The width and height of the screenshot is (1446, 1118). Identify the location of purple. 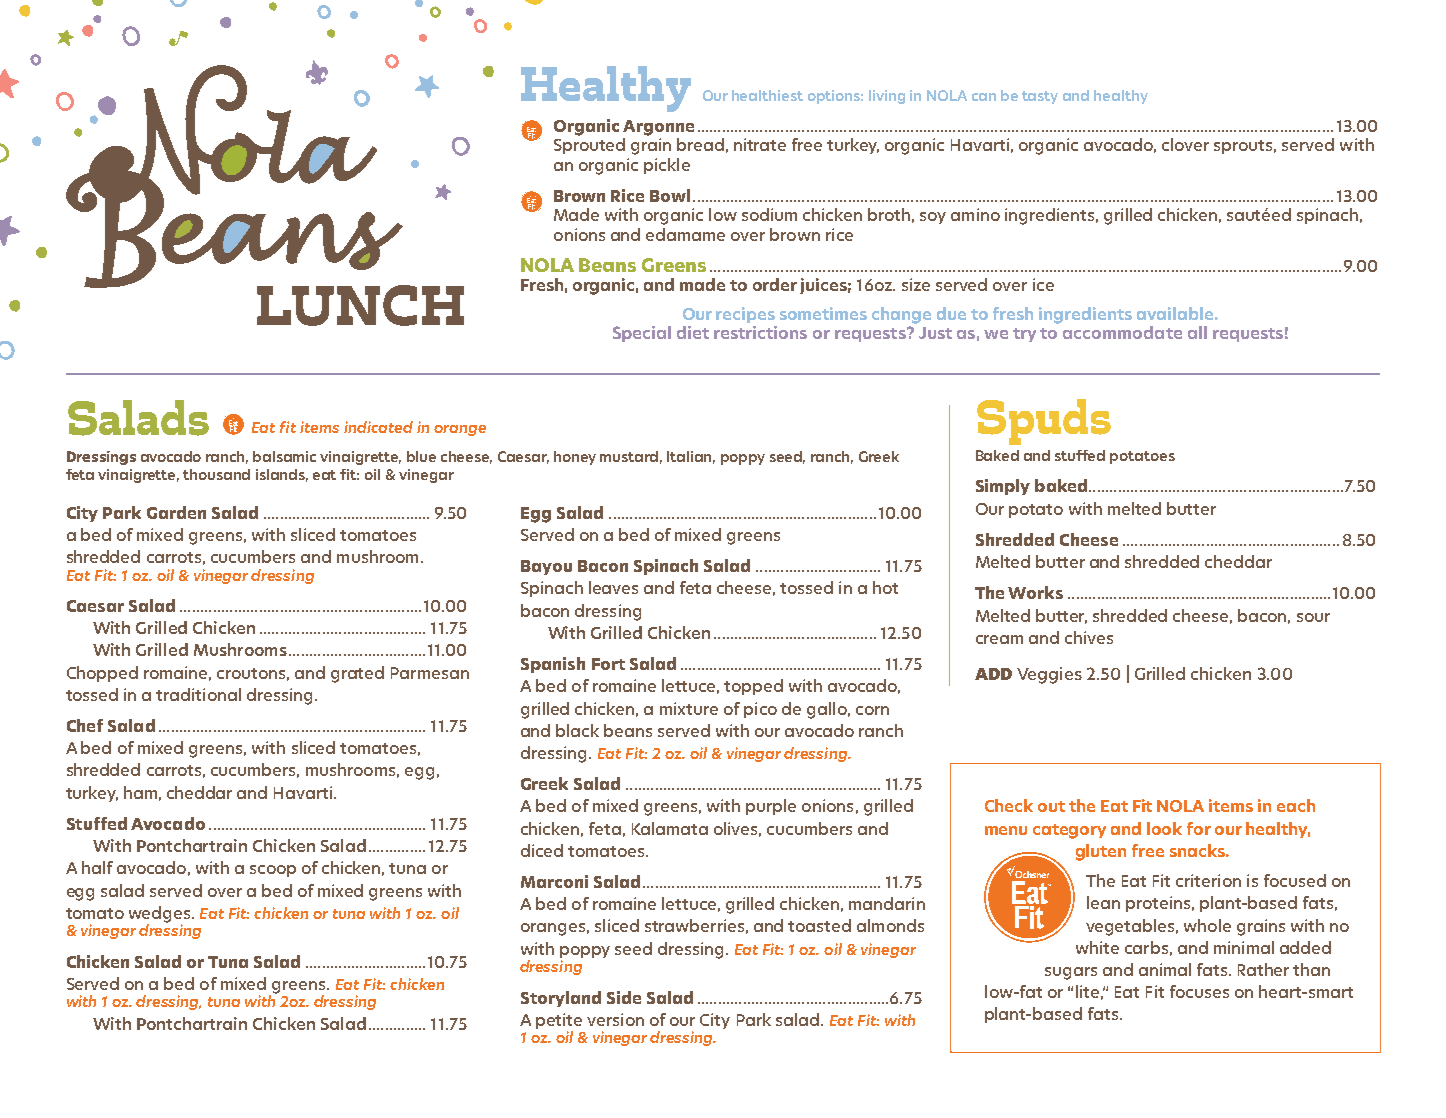
(771, 807).
